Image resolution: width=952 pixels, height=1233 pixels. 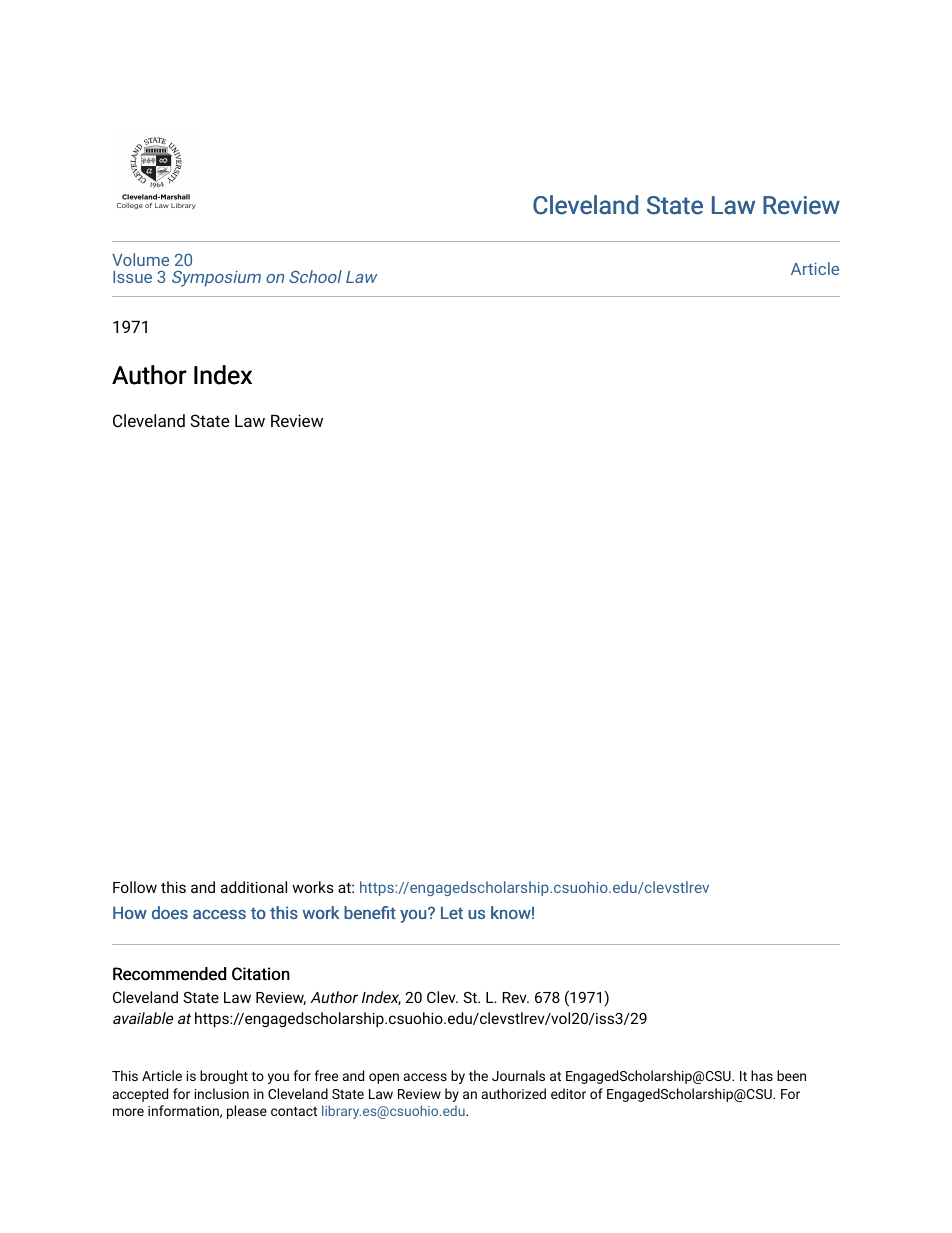 I want to click on benefit, so click(x=370, y=912).
